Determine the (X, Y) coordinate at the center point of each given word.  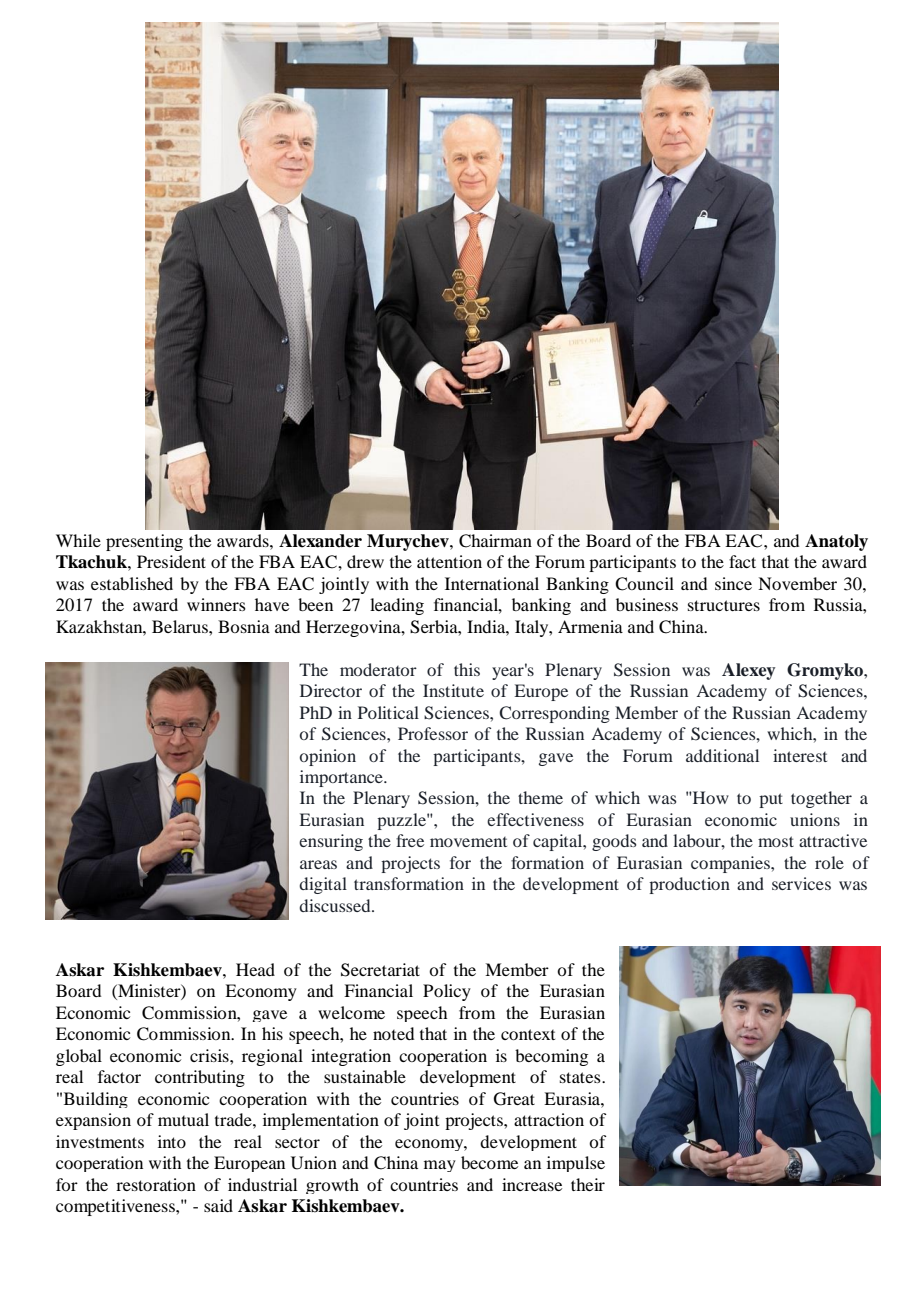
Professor (433, 733)
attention (449, 561)
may (440, 1166)
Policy (447, 992)
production (689, 885)
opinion (328, 757)
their (588, 1184)
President (171, 561)
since (733, 583)
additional (722, 755)
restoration (156, 1184)
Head (255, 969)
